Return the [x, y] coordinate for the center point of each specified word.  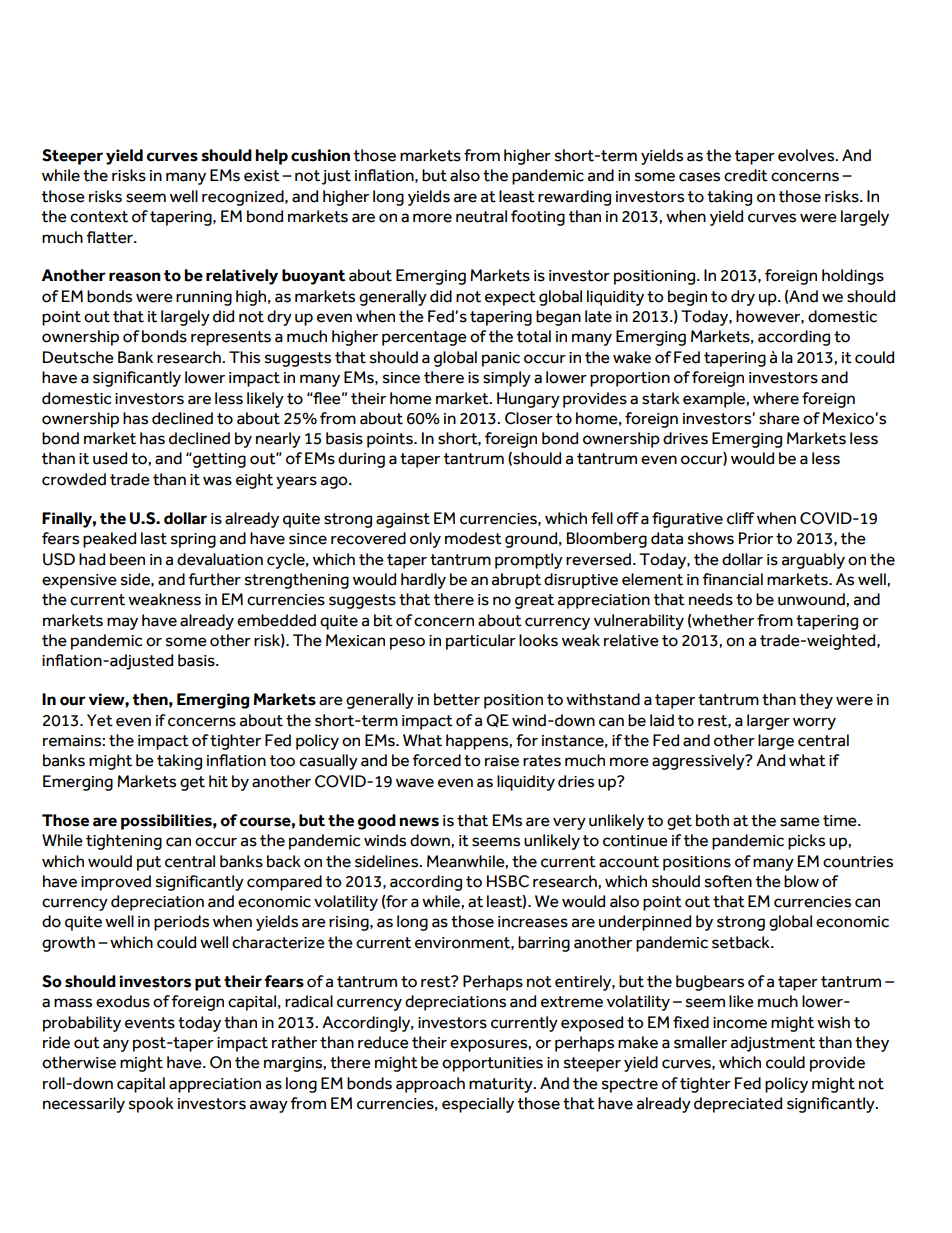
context [99, 217]
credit [746, 175]
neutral [481, 216]
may [122, 623]
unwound [812, 599]
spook [151, 1105]
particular [481, 642]
